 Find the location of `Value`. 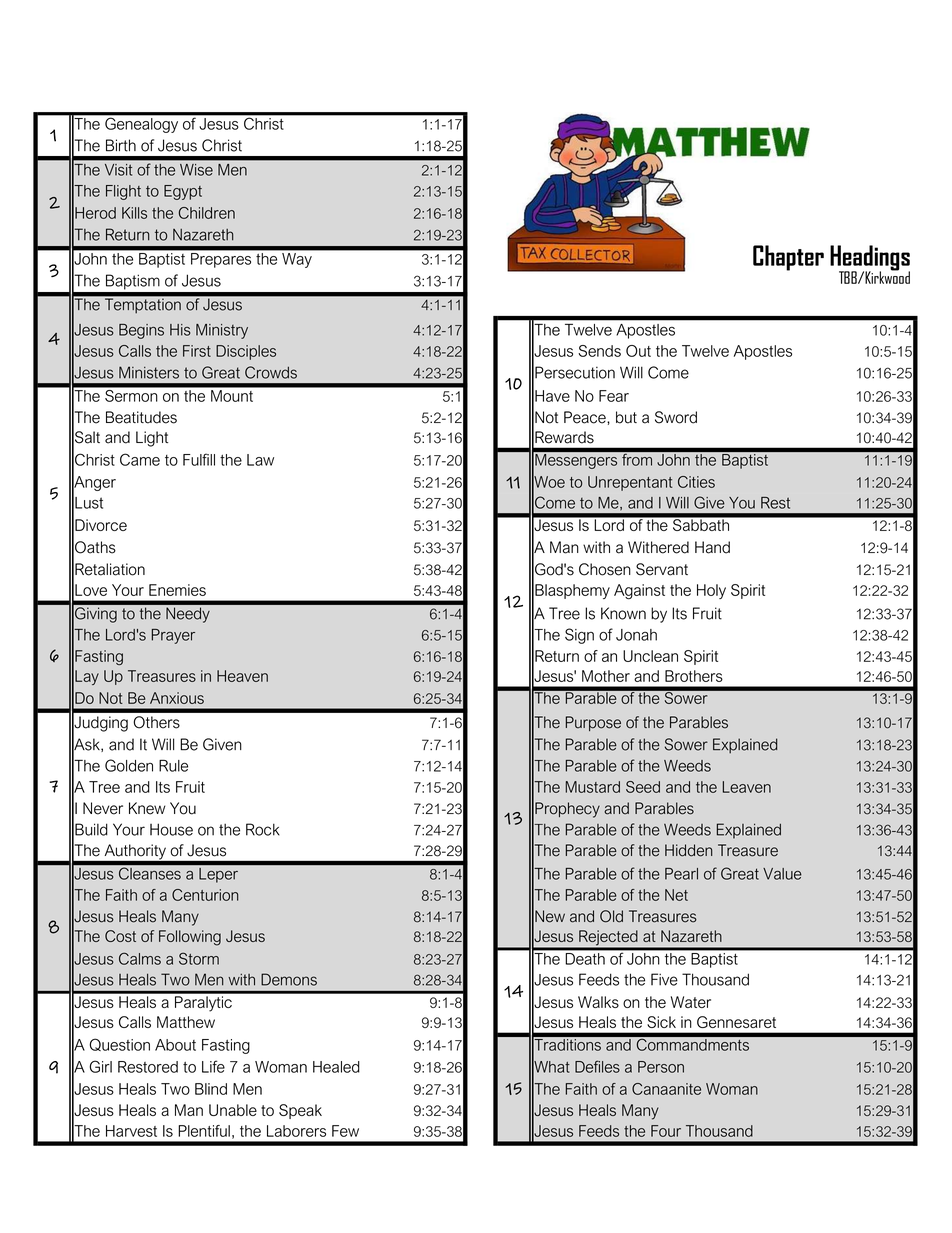

Value is located at coordinates (782, 874).
